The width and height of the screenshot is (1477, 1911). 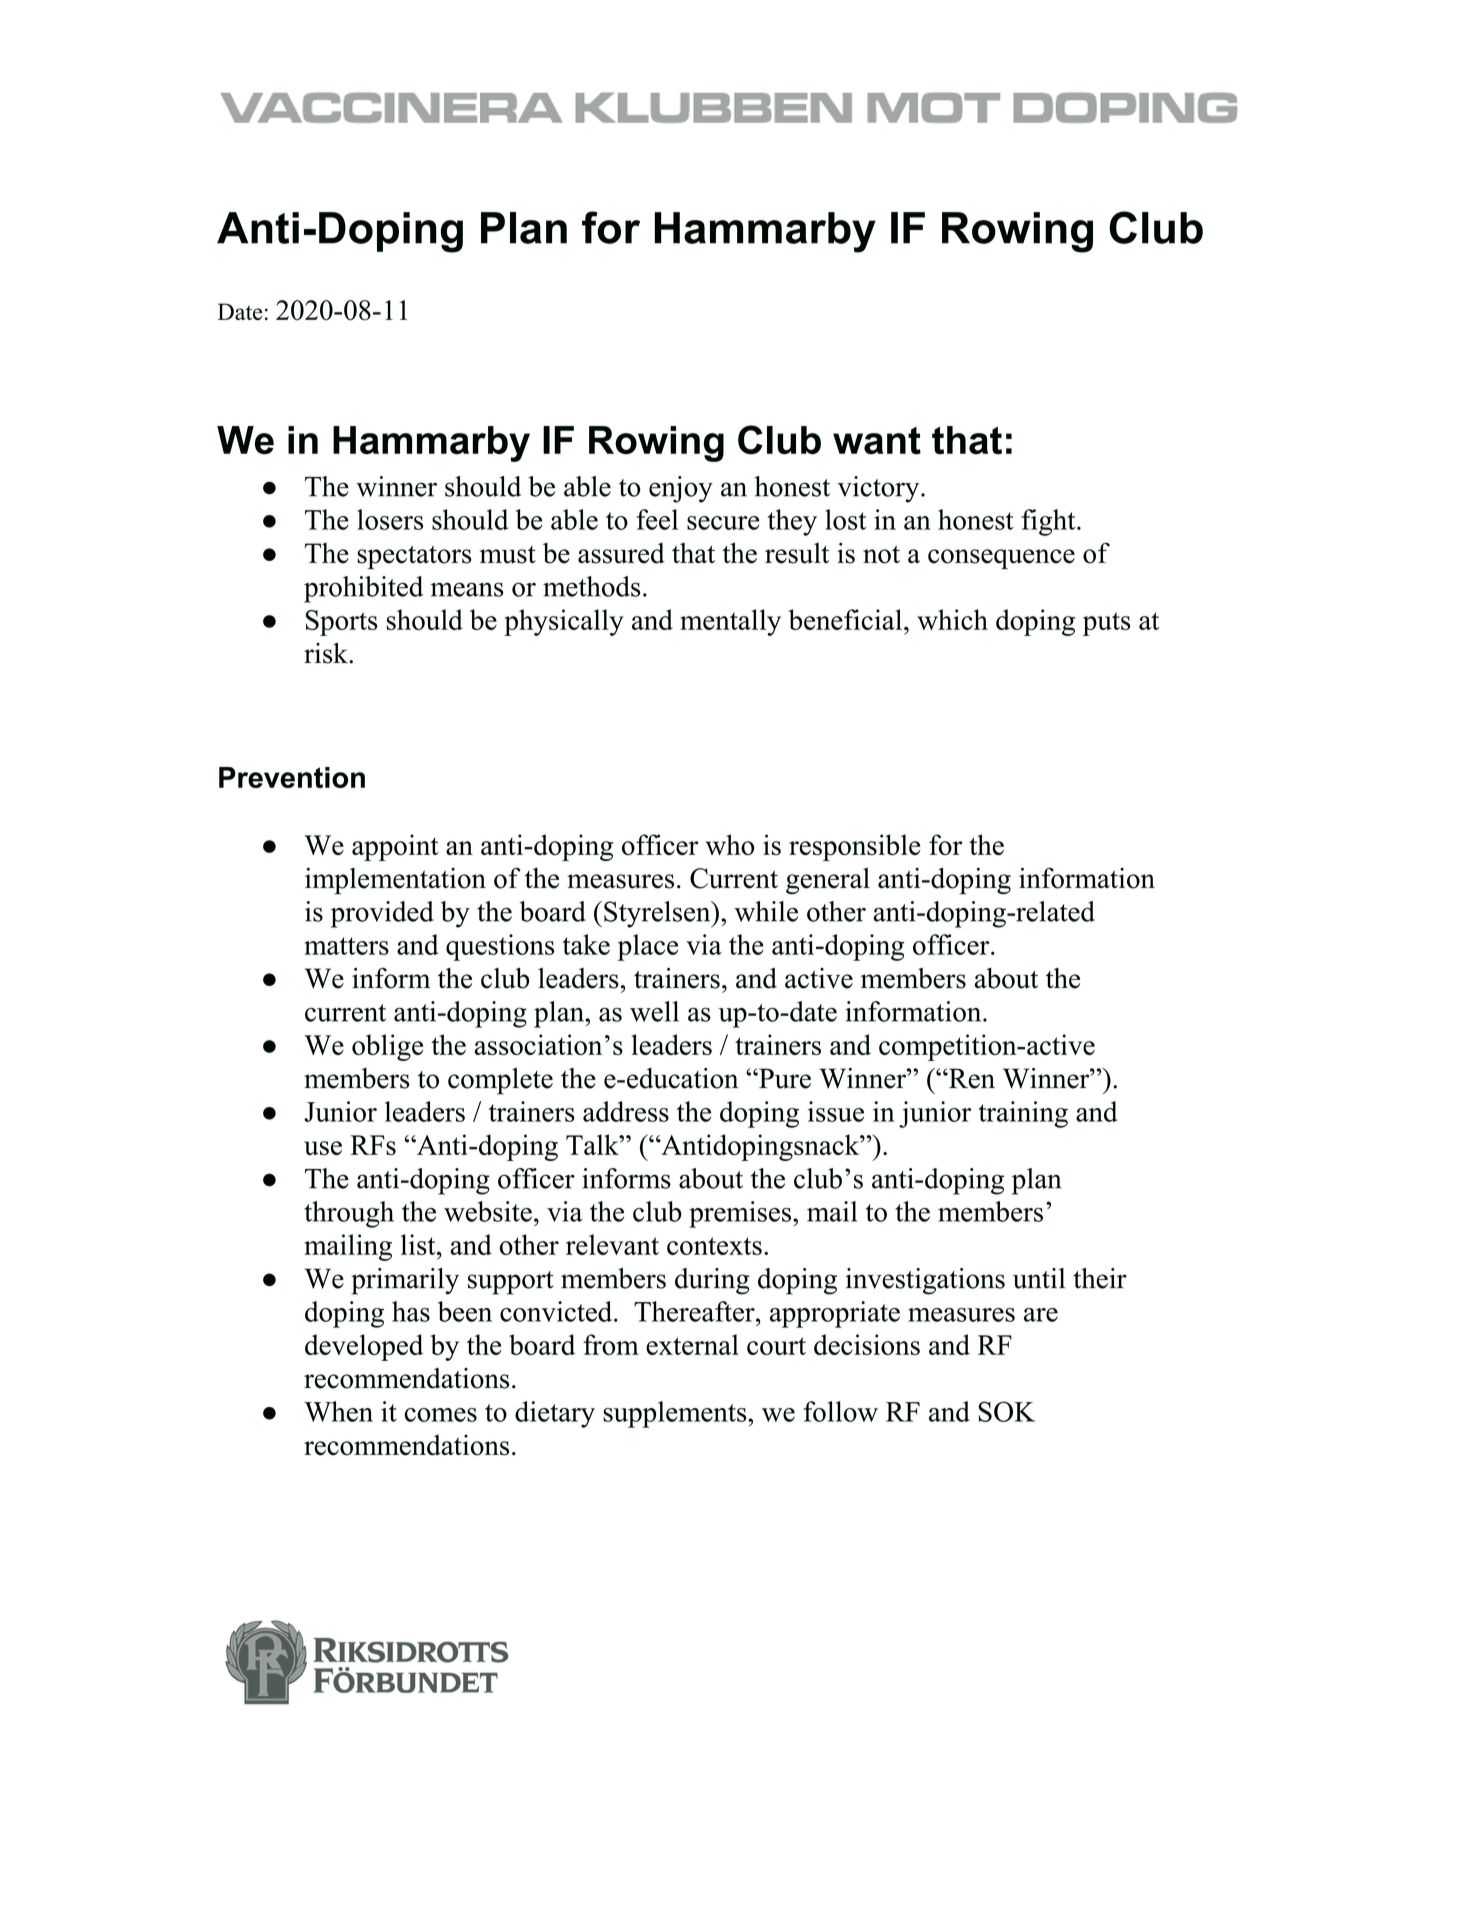 I want to click on place, so click(x=648, y=947).
